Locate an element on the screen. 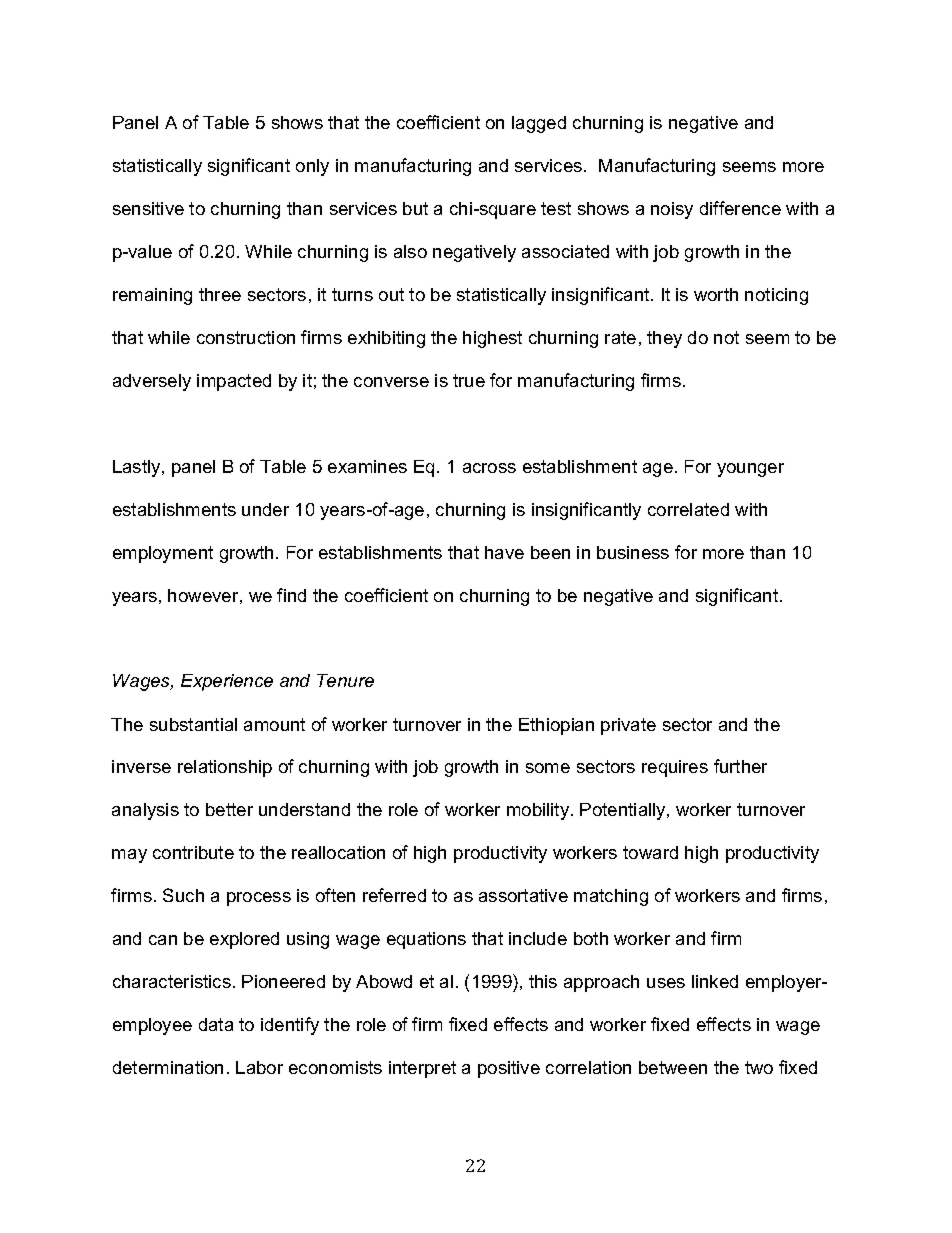  between is located at coordinates (673, 1067).
